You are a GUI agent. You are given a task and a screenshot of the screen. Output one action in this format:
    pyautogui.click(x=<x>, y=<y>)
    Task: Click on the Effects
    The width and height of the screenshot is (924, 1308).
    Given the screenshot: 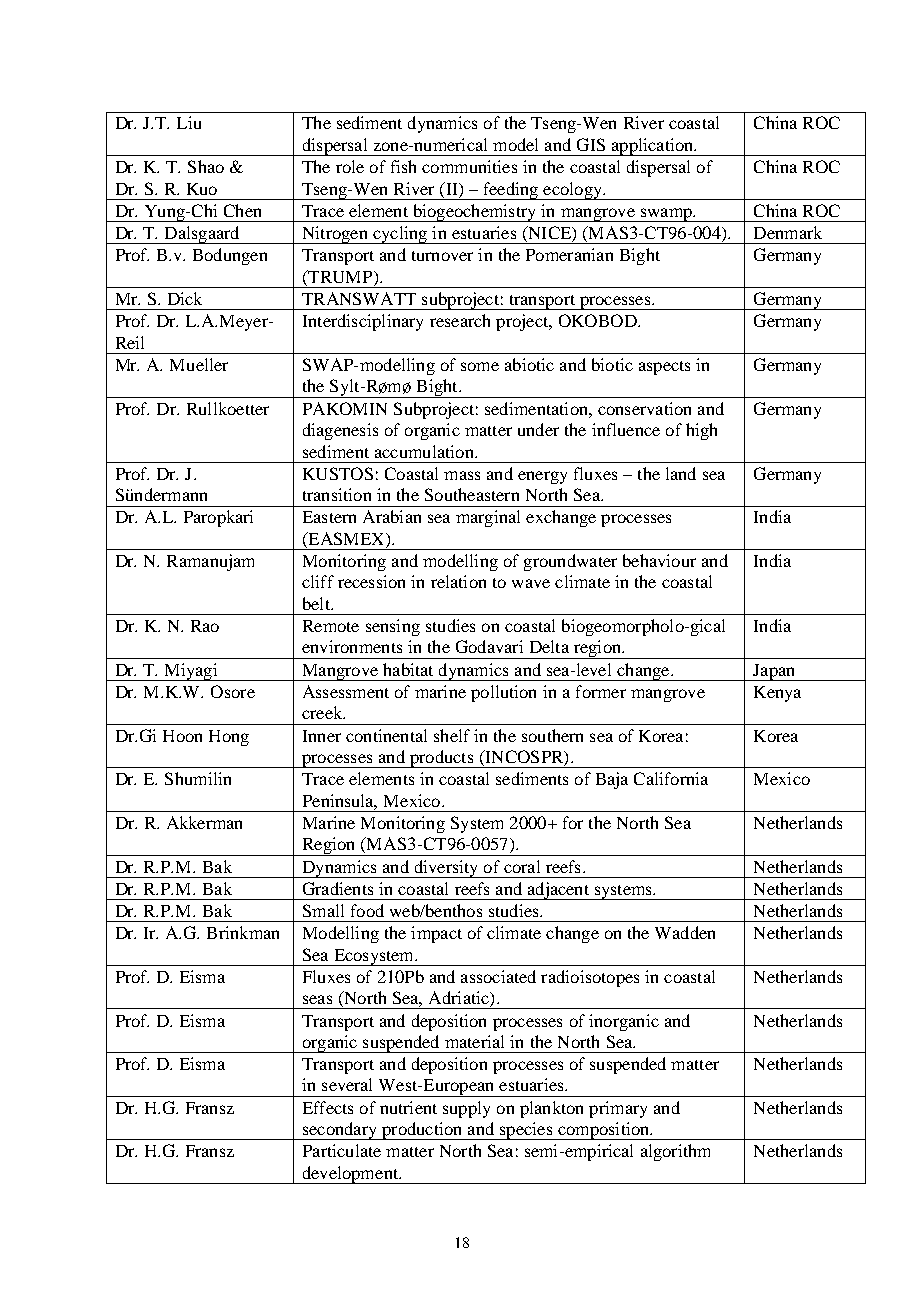 What is the action you would take?
    pyautogui.click(x=328, y=1107)
